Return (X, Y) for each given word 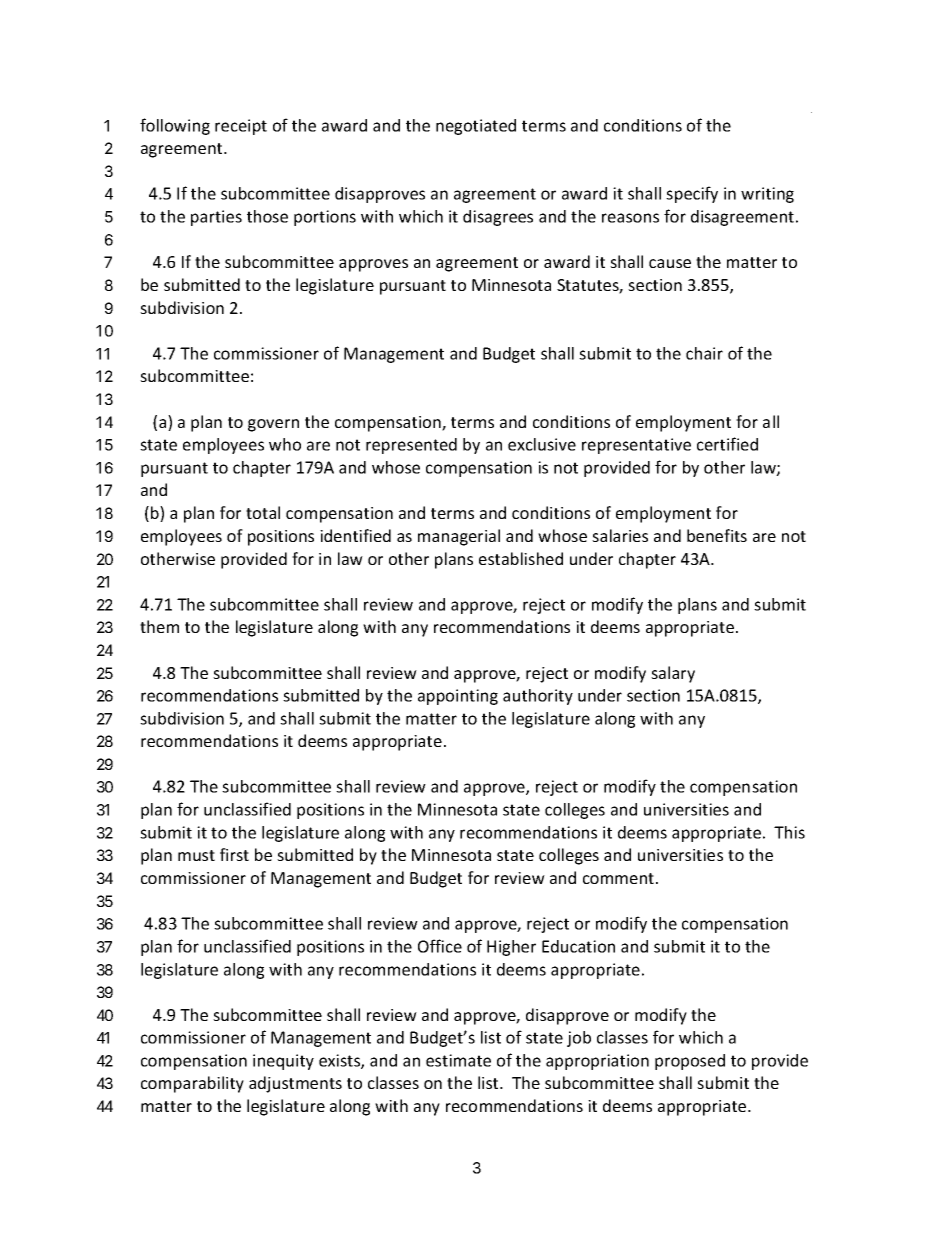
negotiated (476, 127)
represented (411, 446)
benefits (717, 535)
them (159, 626)
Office (440, 946)
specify (692, 194)
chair (704, 353)
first (234, 854)
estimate (458, 1060)
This (789, 832)
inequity (283, 1062)
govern (273, 425)
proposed (690, 1062)
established (521, 558)
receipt (241, 127)
